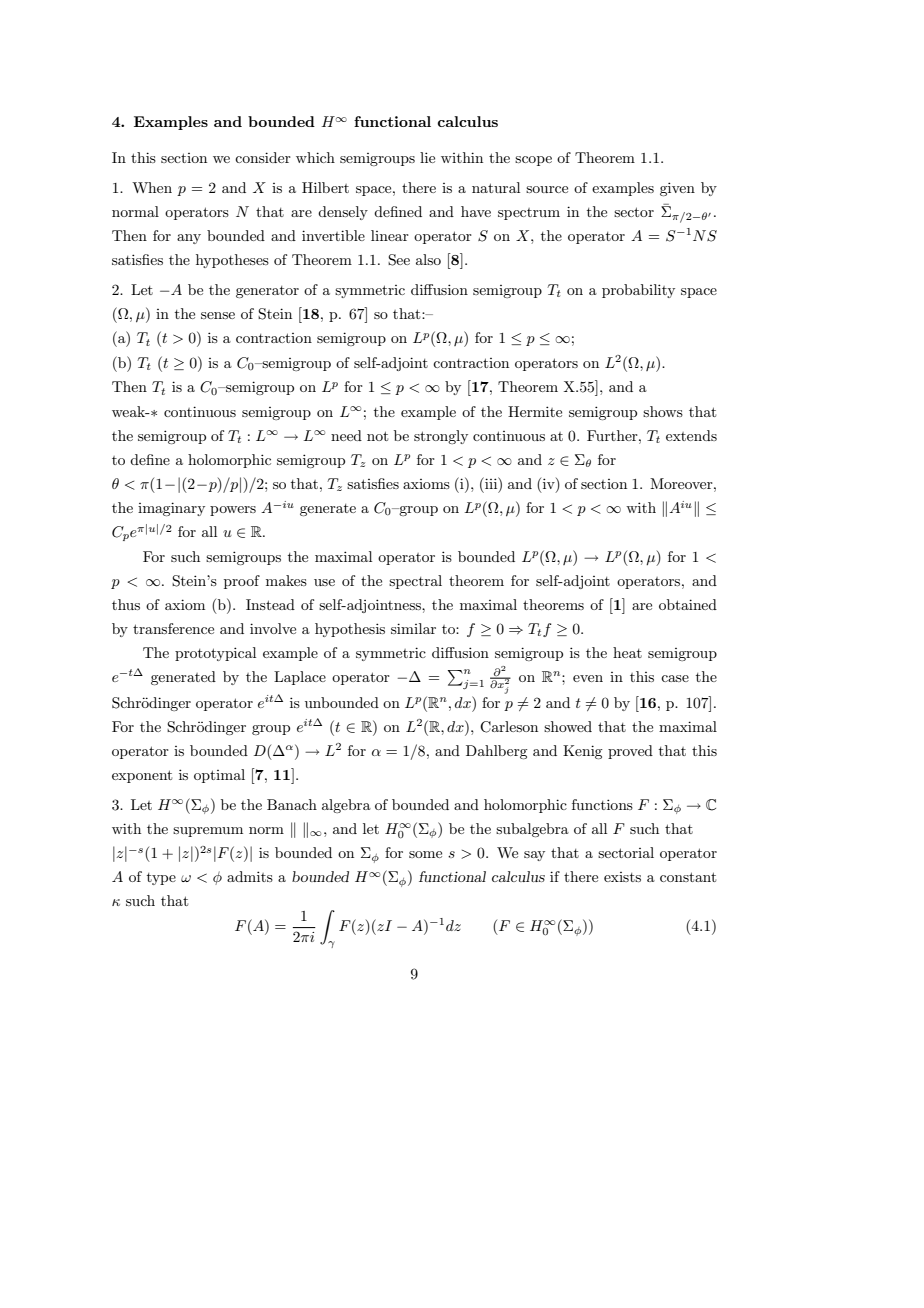 The height and width of the document is (1308, 924). What do you see at coordinates (627, 652) in the document?
I see `heat` at bounding box center [627, 652].
